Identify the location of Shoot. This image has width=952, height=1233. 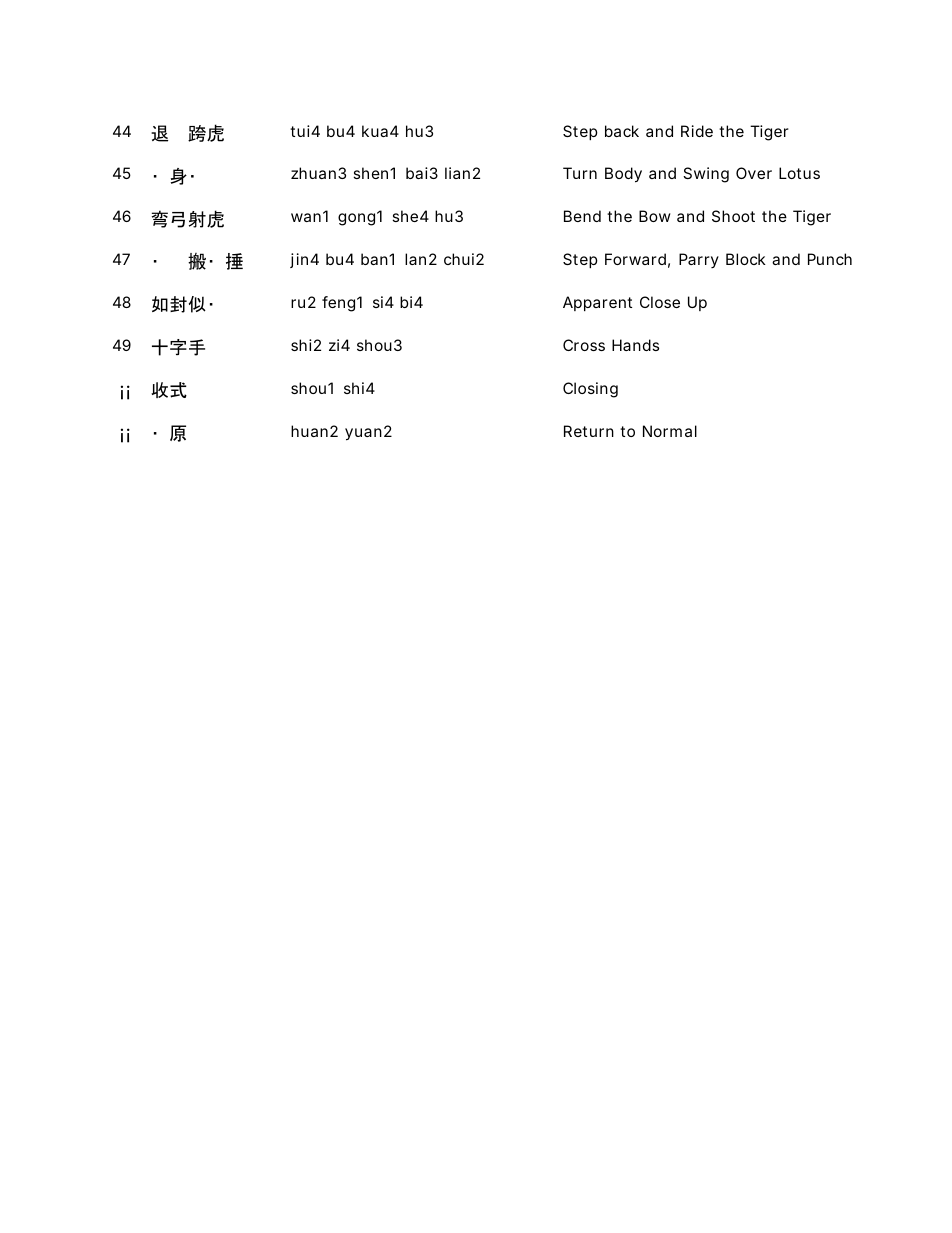
(733, 216).
